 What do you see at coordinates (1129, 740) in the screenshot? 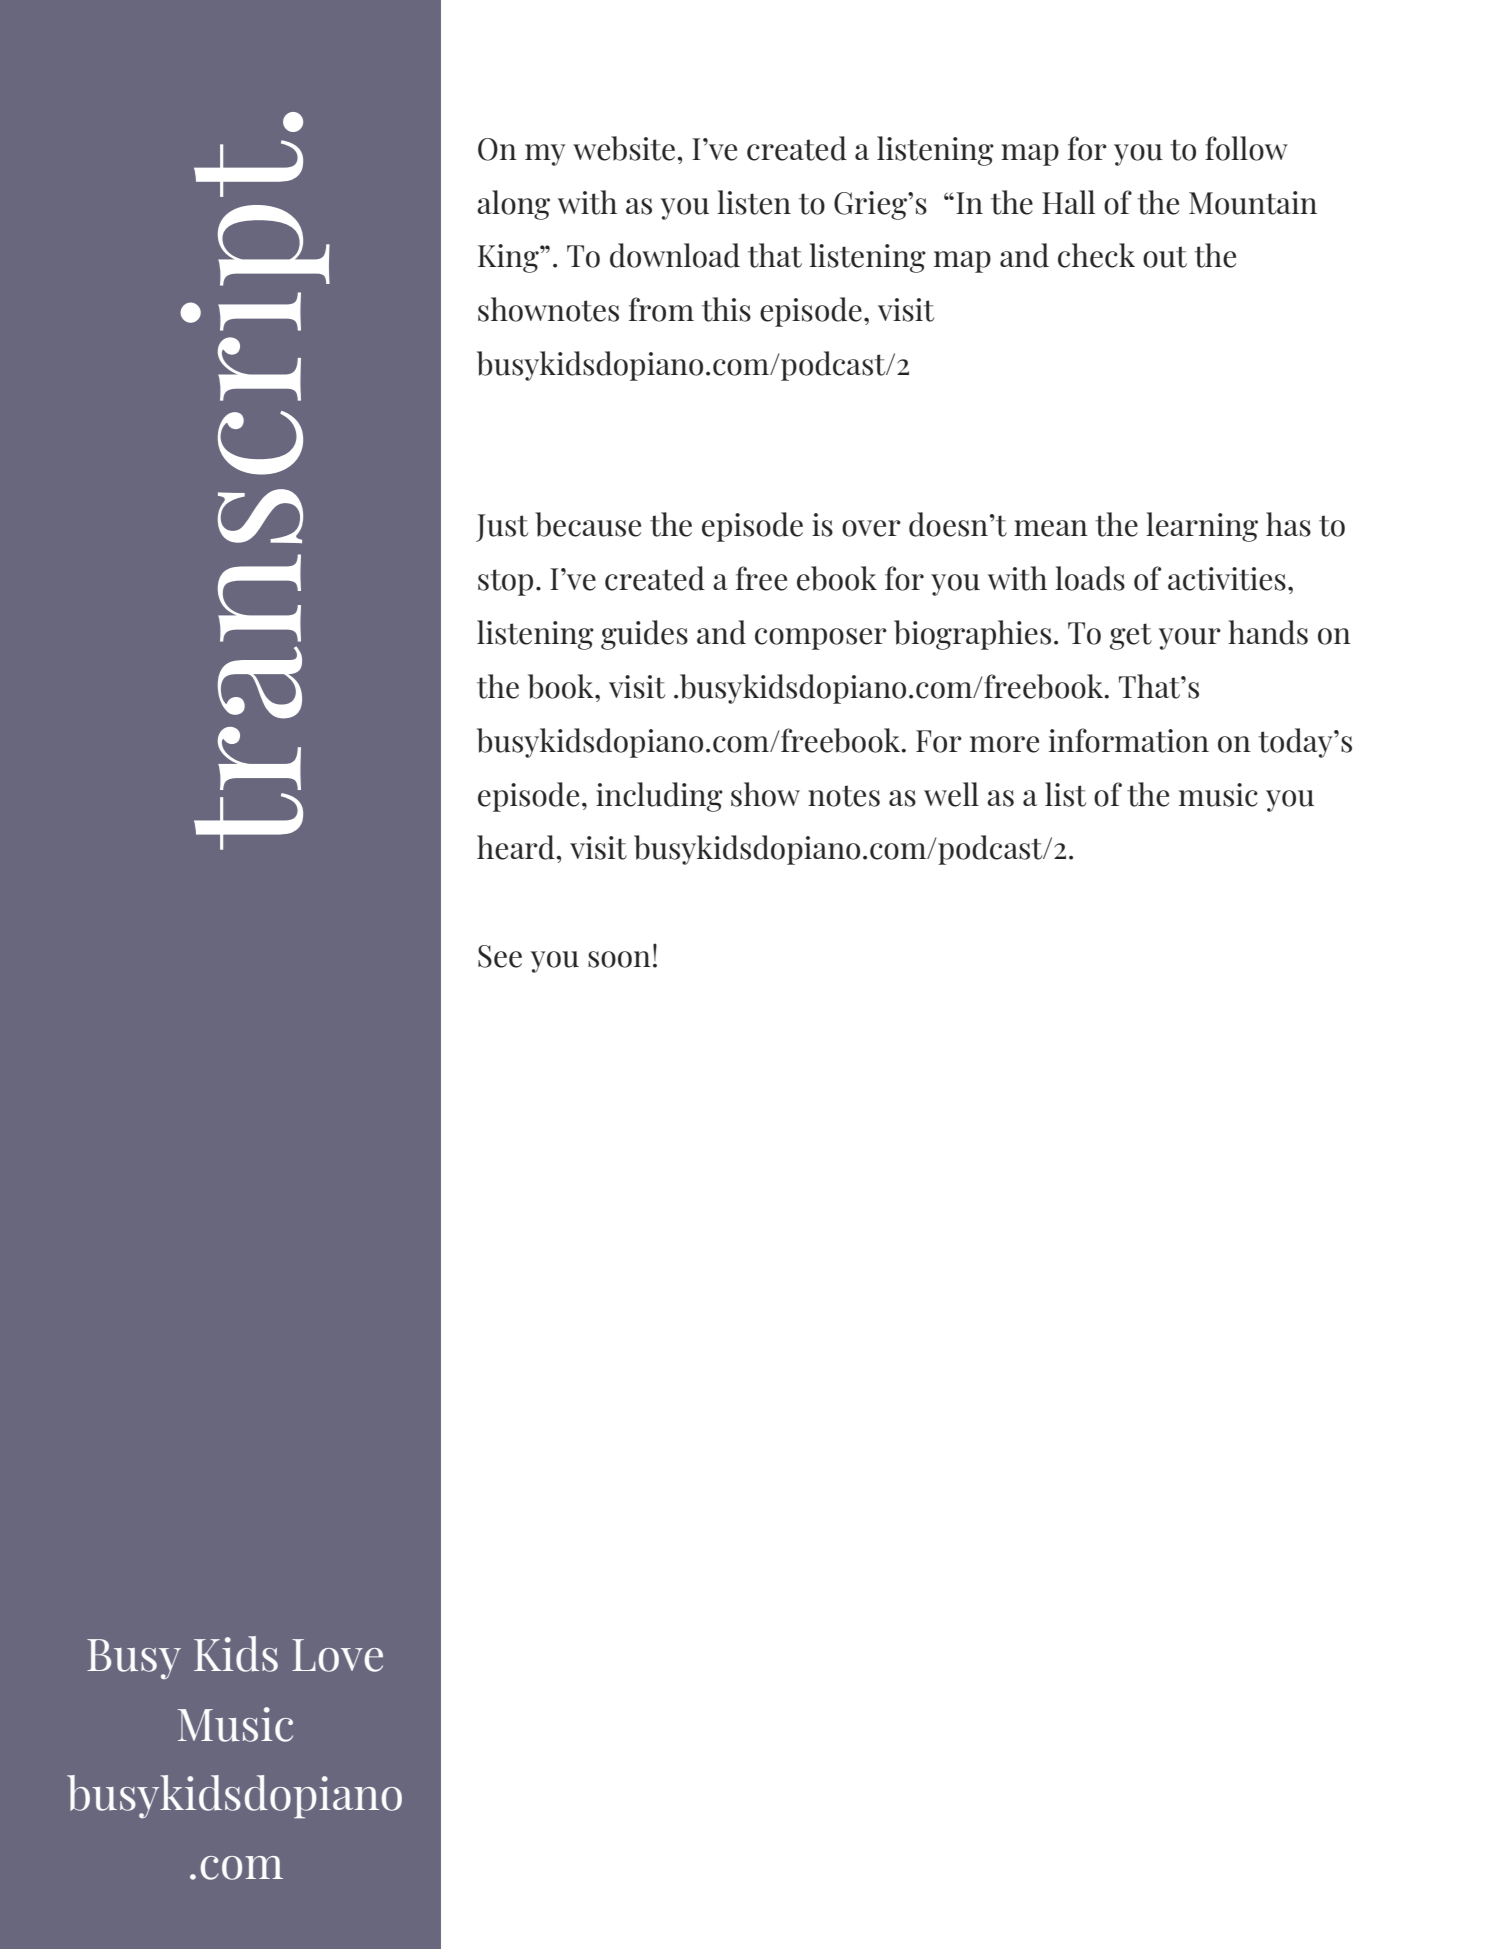
I see `information` at bounding box center [1129, 740].
